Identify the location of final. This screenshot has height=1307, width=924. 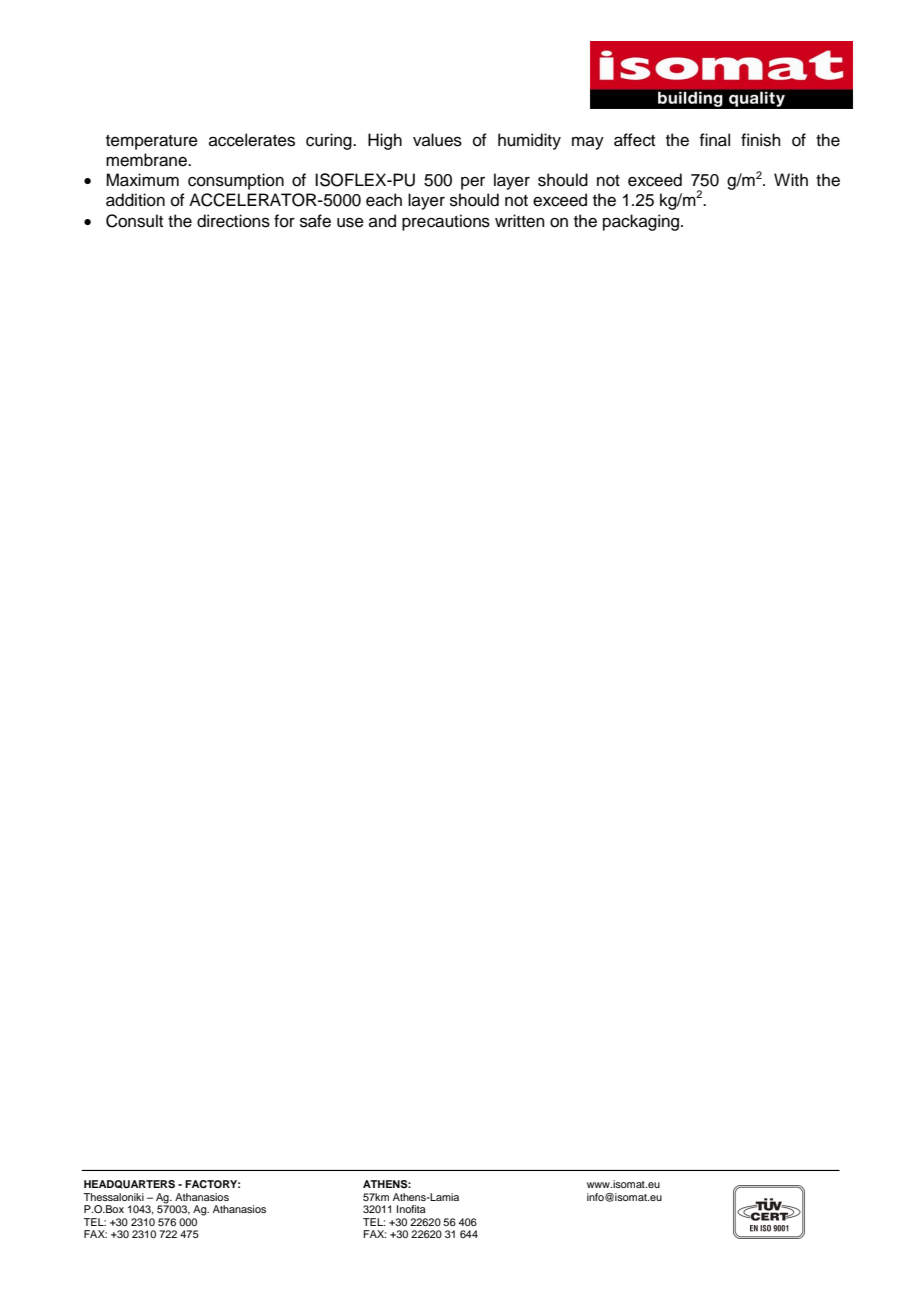
(715, 140).
